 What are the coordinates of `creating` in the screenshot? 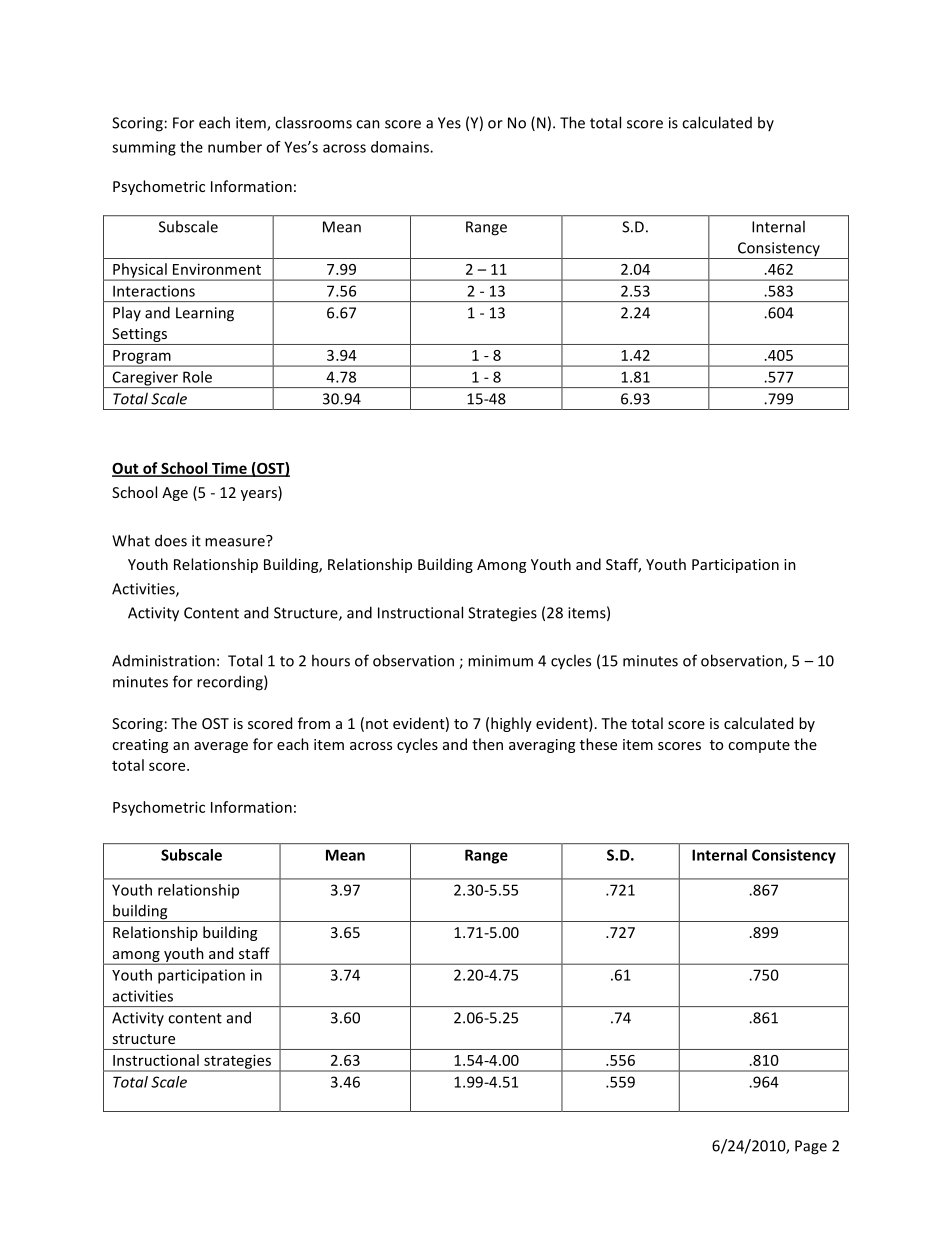 It's located at (140, 746).
